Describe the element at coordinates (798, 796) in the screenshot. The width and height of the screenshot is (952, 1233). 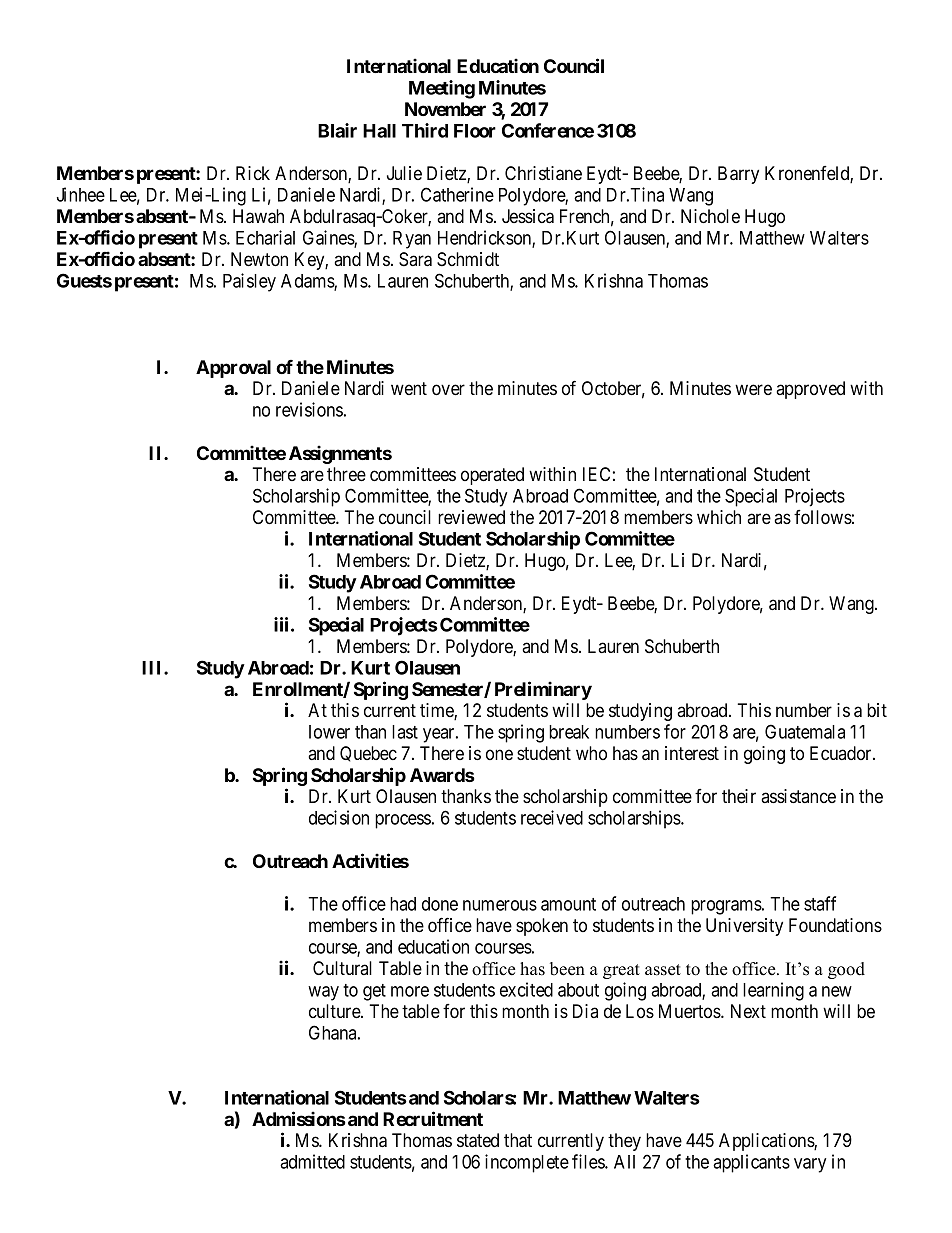
I see `assistance` at that location.
